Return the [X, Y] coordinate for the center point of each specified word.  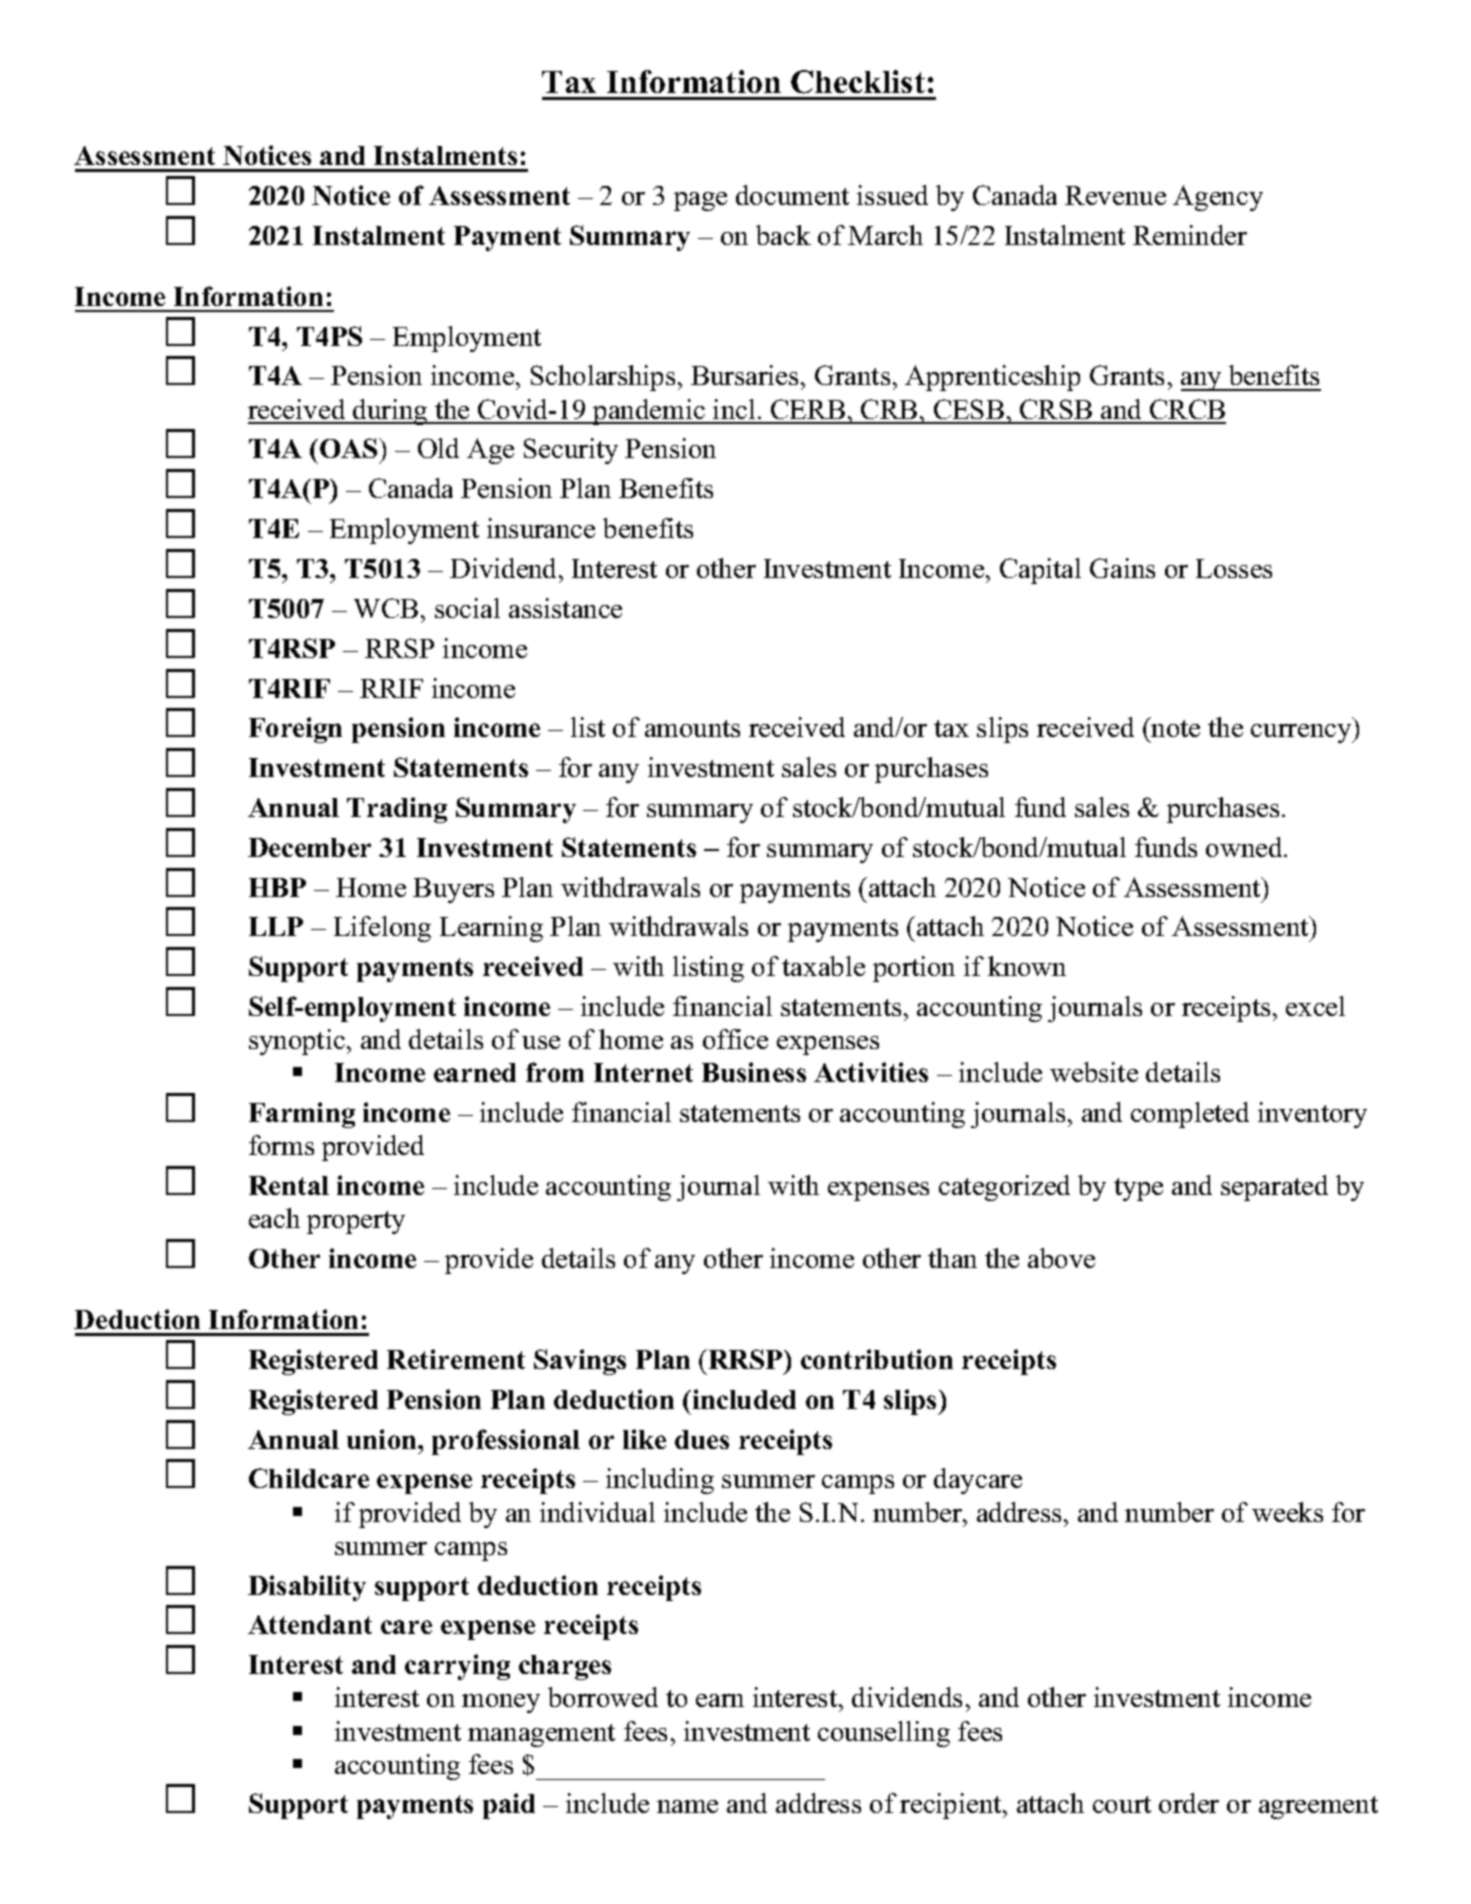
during [390, 412]
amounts [692, 728]
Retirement [456, 1359]
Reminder [1190, 235]
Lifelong [382, 929]
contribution [877, 1359]
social [467, 608]
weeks [1287, 1512]
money [501, 1703]
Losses [1234, 568]
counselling [884, 1734]
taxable [823, 966]
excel [1315, 1006]
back [783, 235]
